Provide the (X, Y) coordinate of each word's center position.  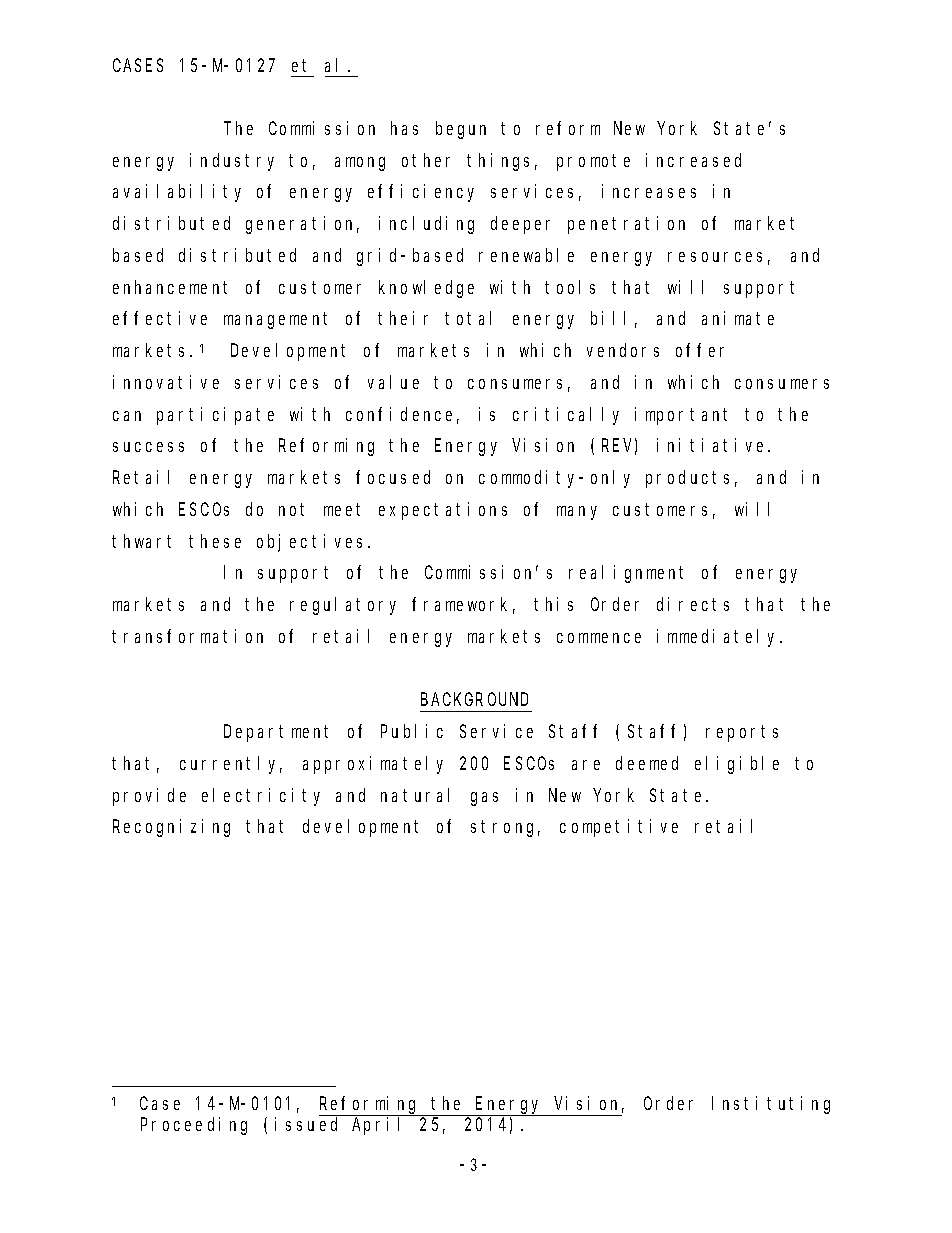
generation (302, 225)
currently (231, 765)
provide (149, 797)
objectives (313, 543)
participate (215, 416)
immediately (719, 638)
